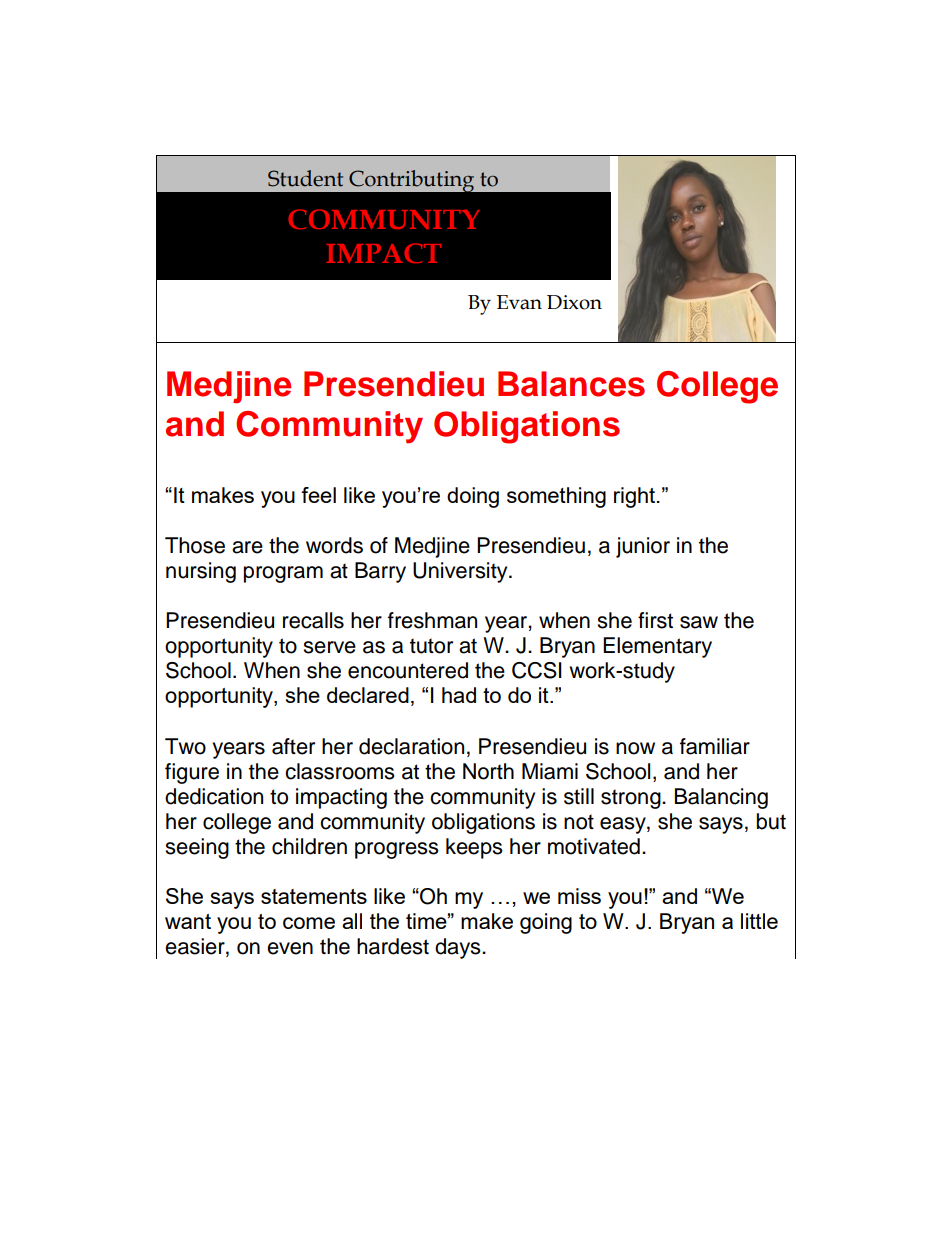 The image size is (952, 1233). What do you see at coordinates (574, 302) in the image?
I see `Dixon` at bounding box center [574, 302].
